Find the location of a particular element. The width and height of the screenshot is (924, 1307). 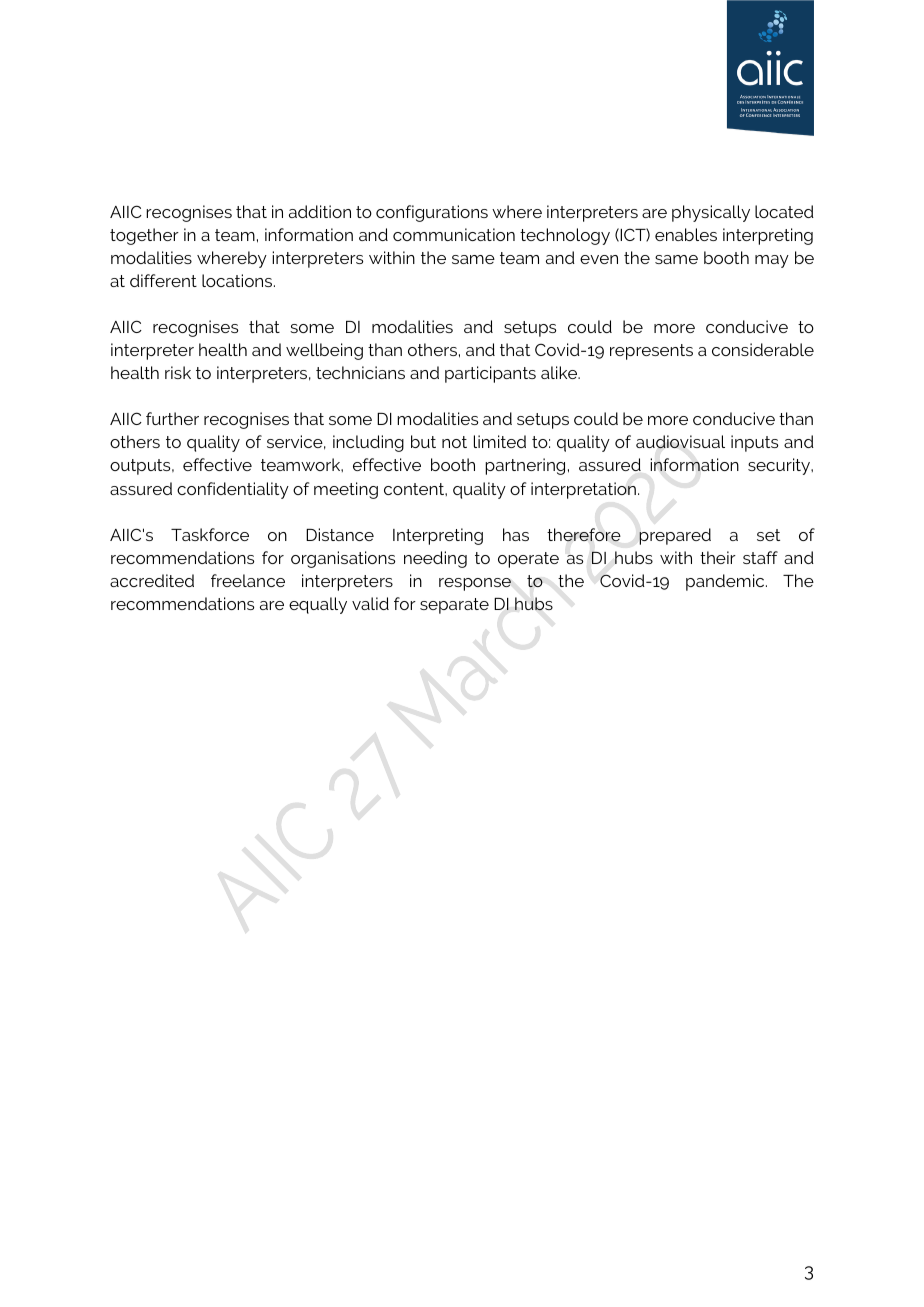

audiovisual is located at coordinates (680, 442).
